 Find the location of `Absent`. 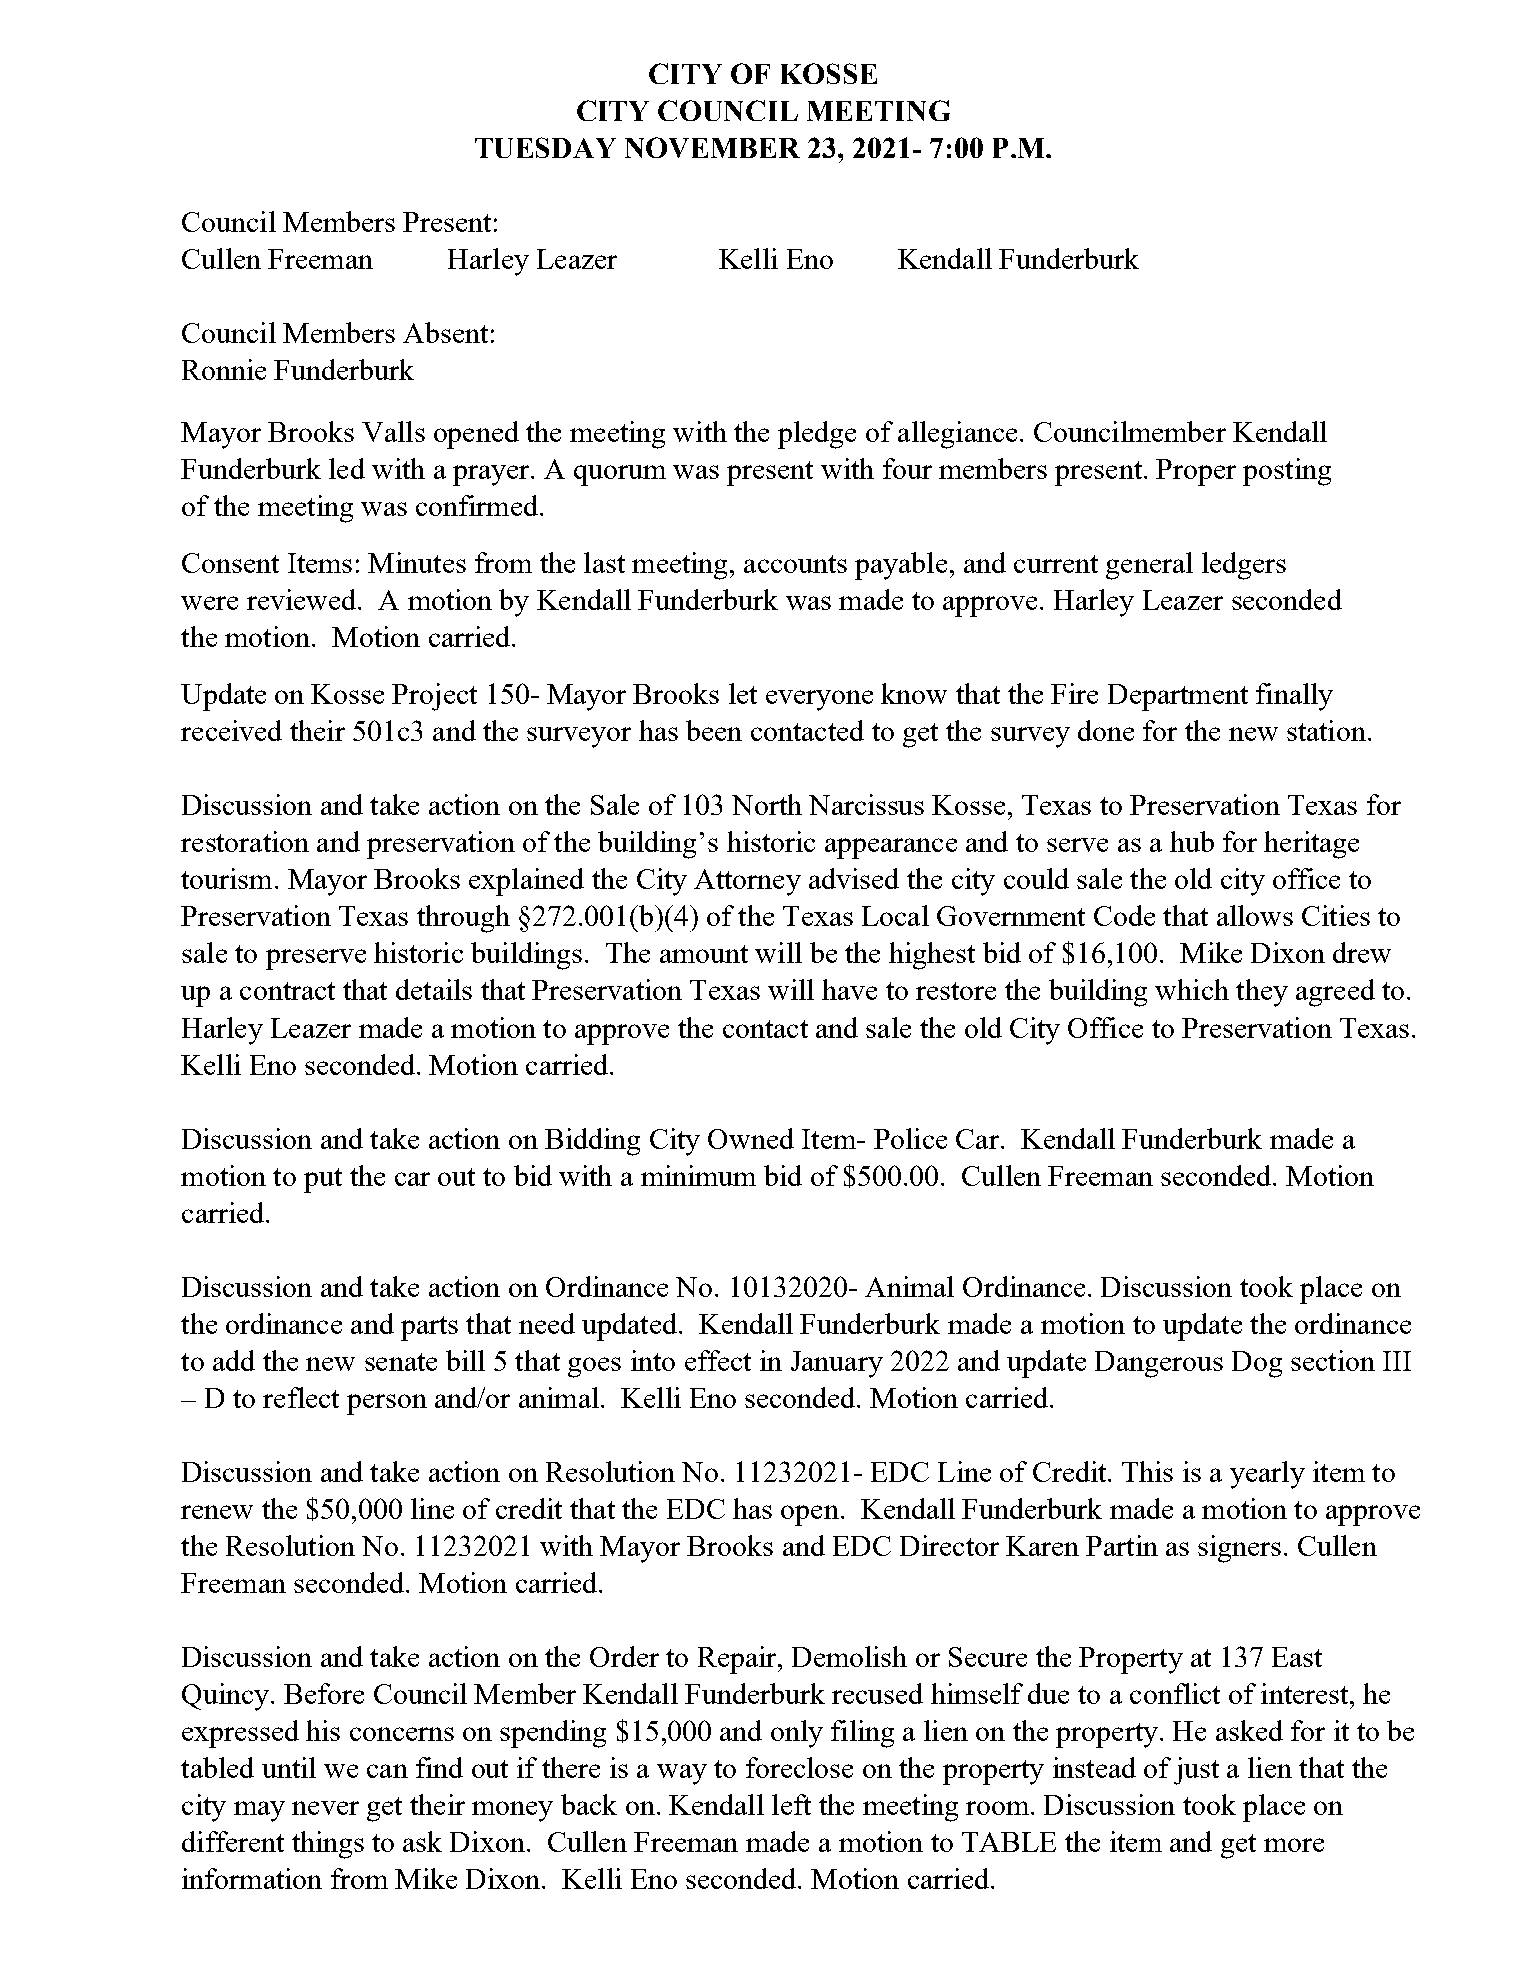

Absent is located at coordinates (445, 332).
